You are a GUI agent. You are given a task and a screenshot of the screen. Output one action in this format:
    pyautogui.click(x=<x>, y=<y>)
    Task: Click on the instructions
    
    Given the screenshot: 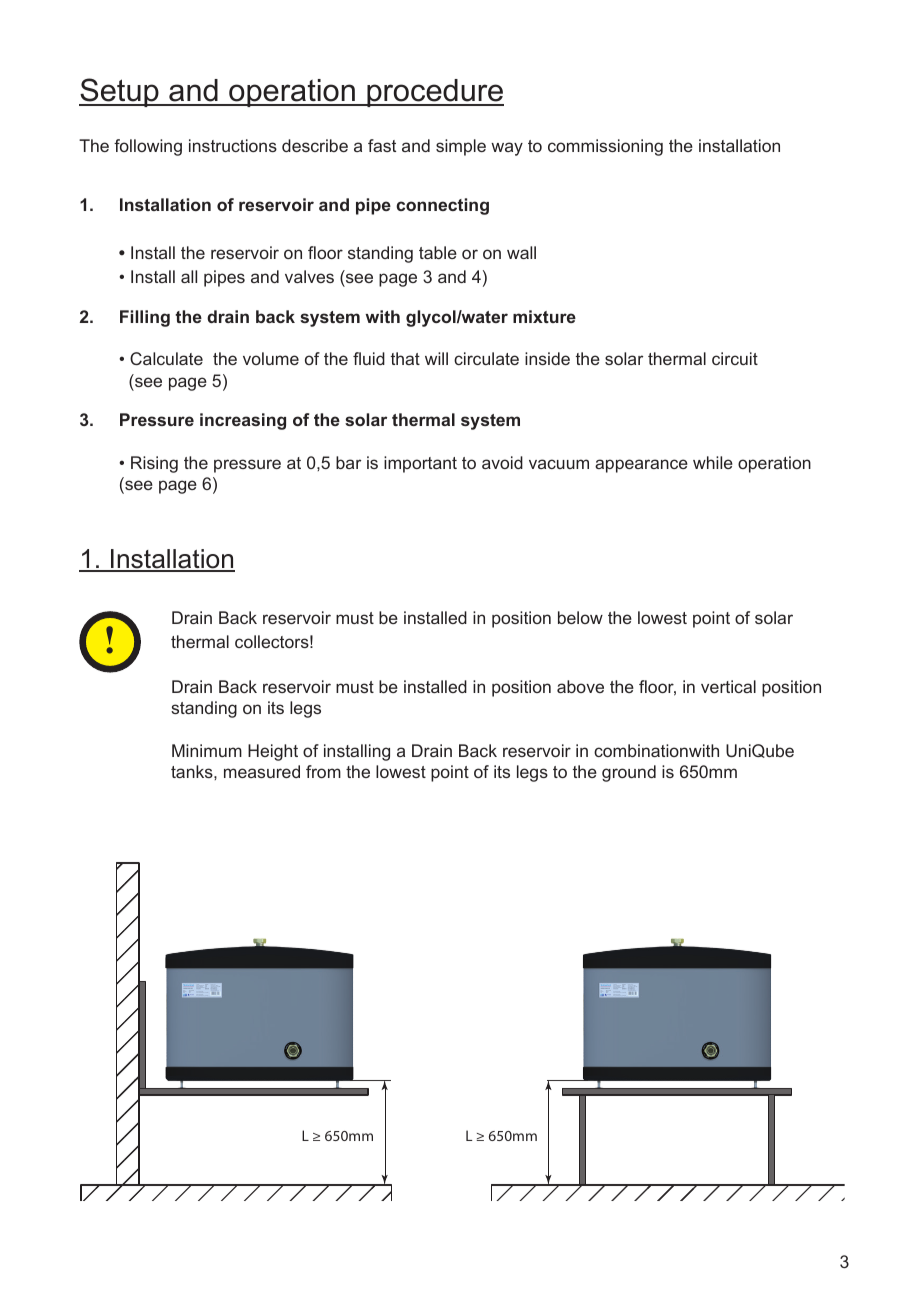 What is the action you would take?
    pyautogui.click(x=233, y=145)
